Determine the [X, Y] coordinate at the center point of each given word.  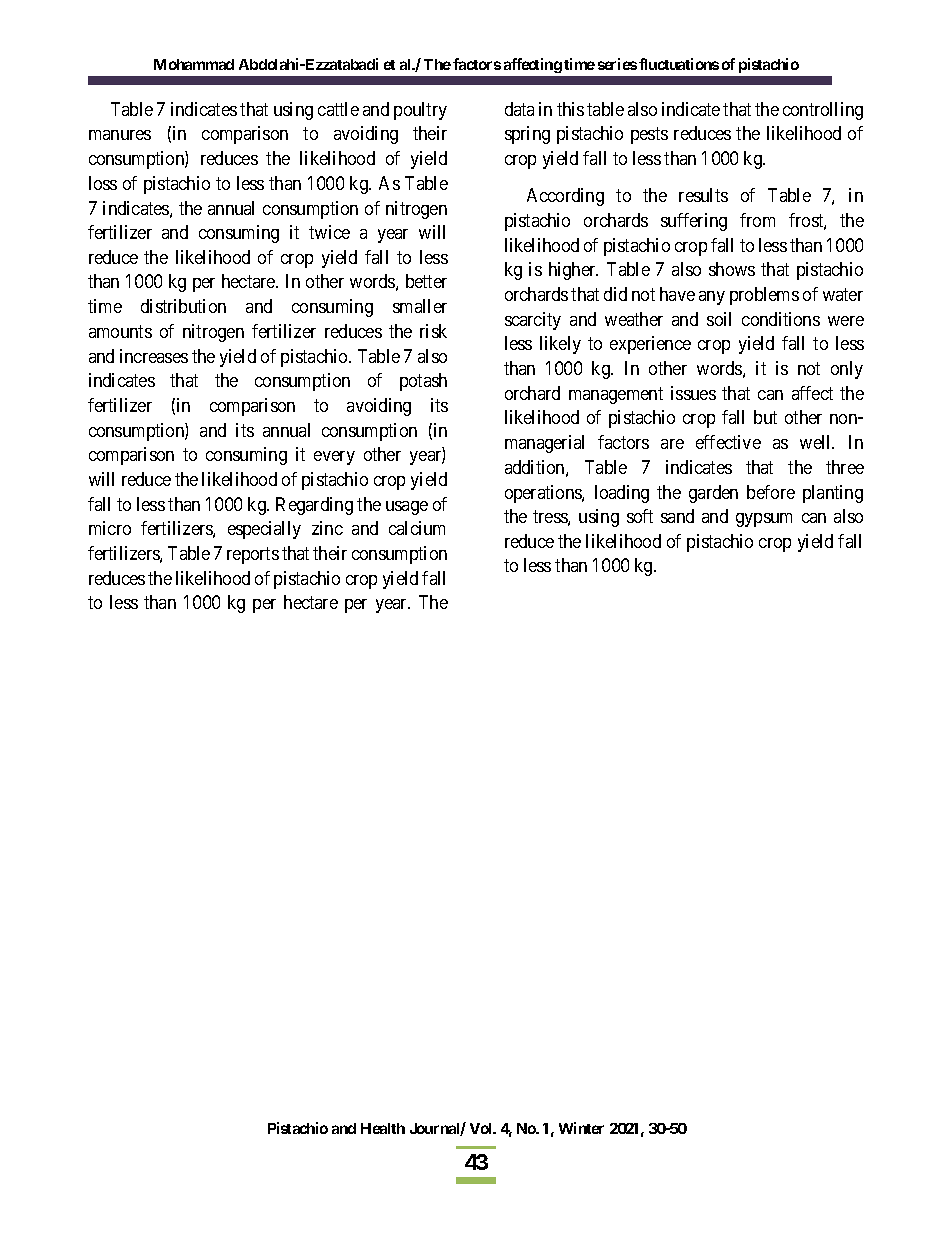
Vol [482, 1128]
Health [383, 1128]
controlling [823, 111]
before [771, 492]
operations [544, 494]
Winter [581, 1128]
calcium [417, 528]
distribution [183, 306]
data [519, 109]
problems [764, 296]
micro [110, 528]
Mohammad [194, 64]
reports [253, 555]
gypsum [764, 520]
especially [264, 530]
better [426, 281]
